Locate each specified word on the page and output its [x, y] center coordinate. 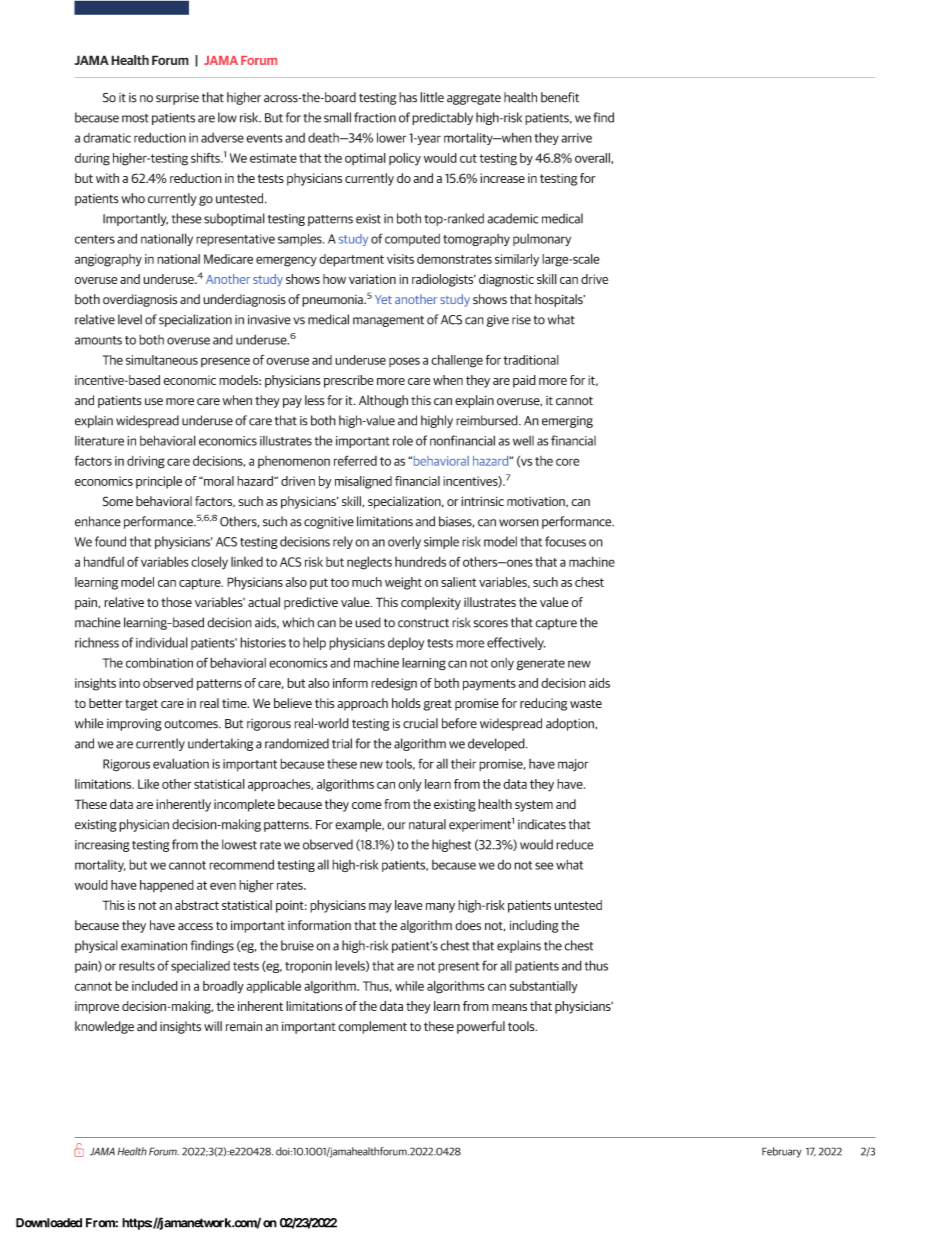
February [782, 1152]
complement [372, 1027]
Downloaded [49, 1223]
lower [391, 137]
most [135, 118]
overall [593, 158]
